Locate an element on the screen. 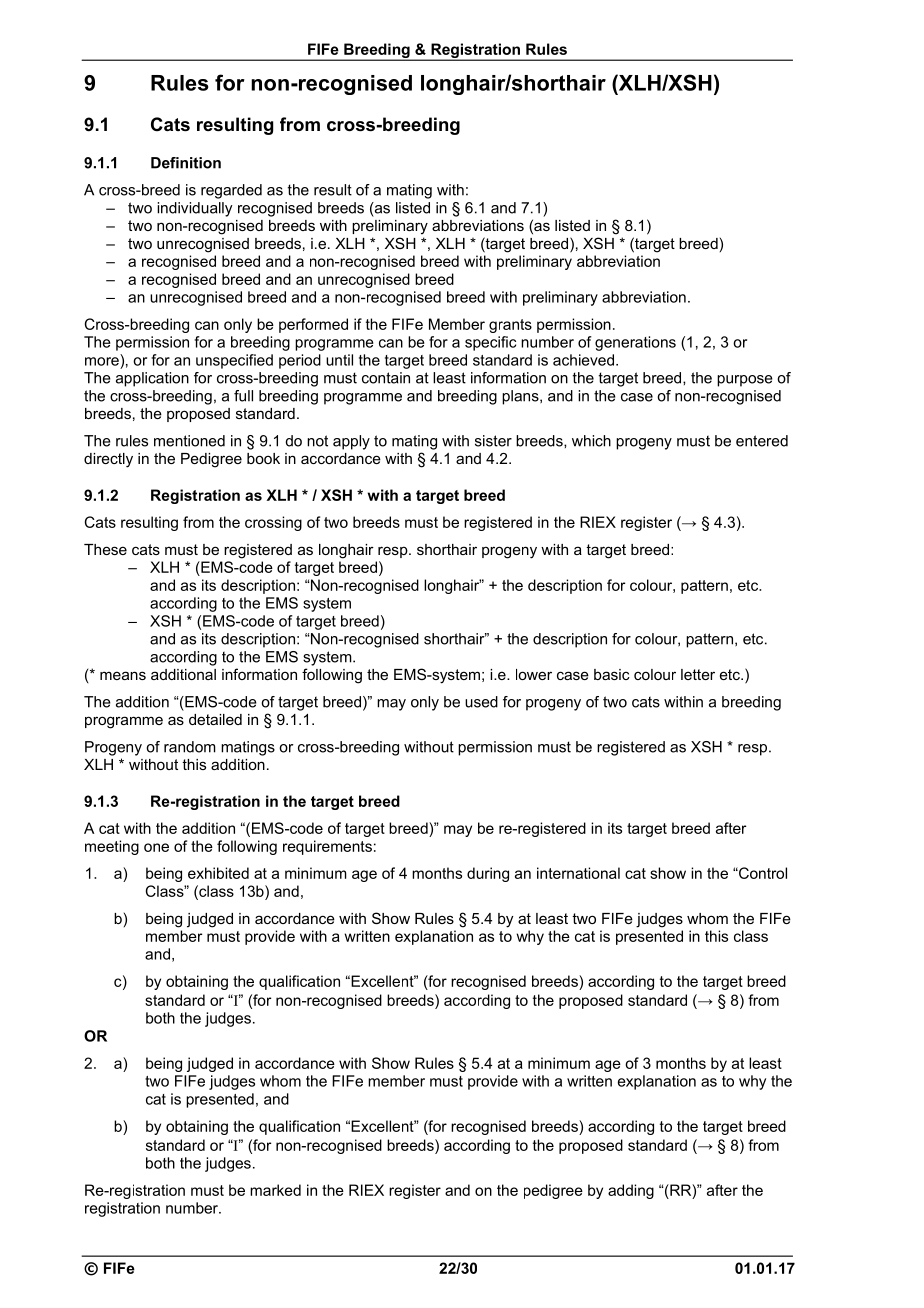  letter is located at coordinates (698, 674).
